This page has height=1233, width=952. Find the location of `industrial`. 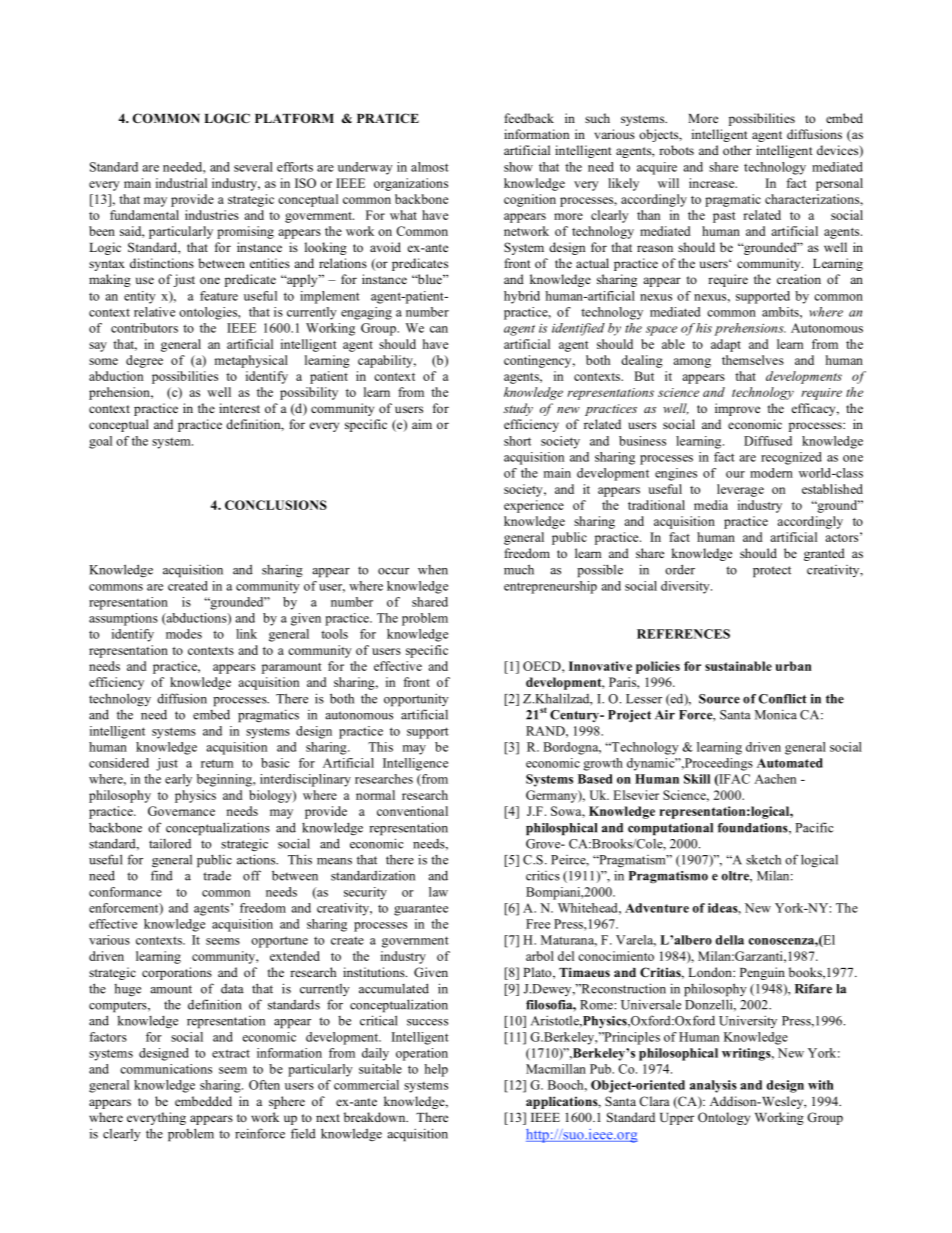

industrial is located at coordinates (181, 183).
